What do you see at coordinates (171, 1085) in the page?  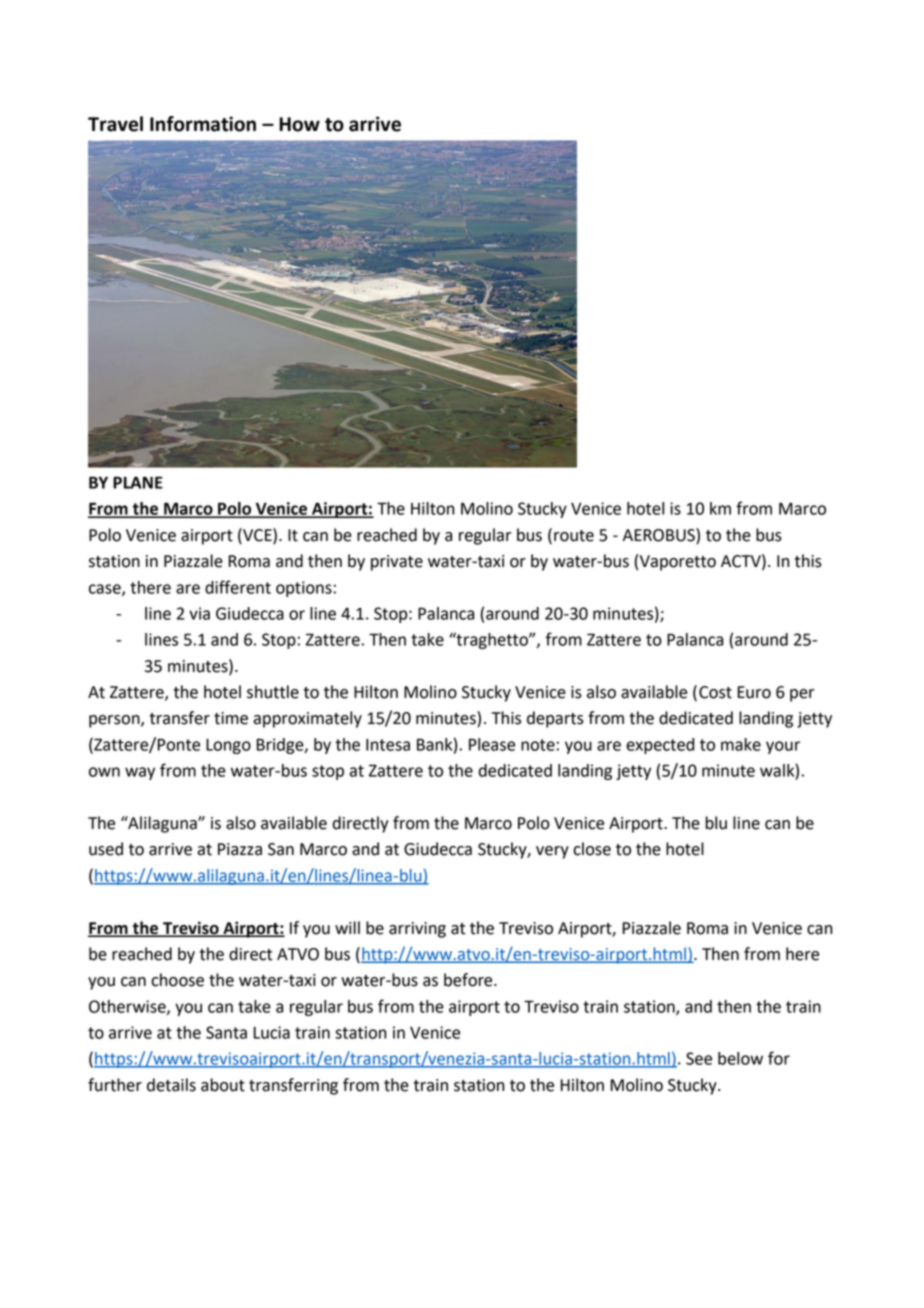 I see `details` at bounding box center [171, 1085].
